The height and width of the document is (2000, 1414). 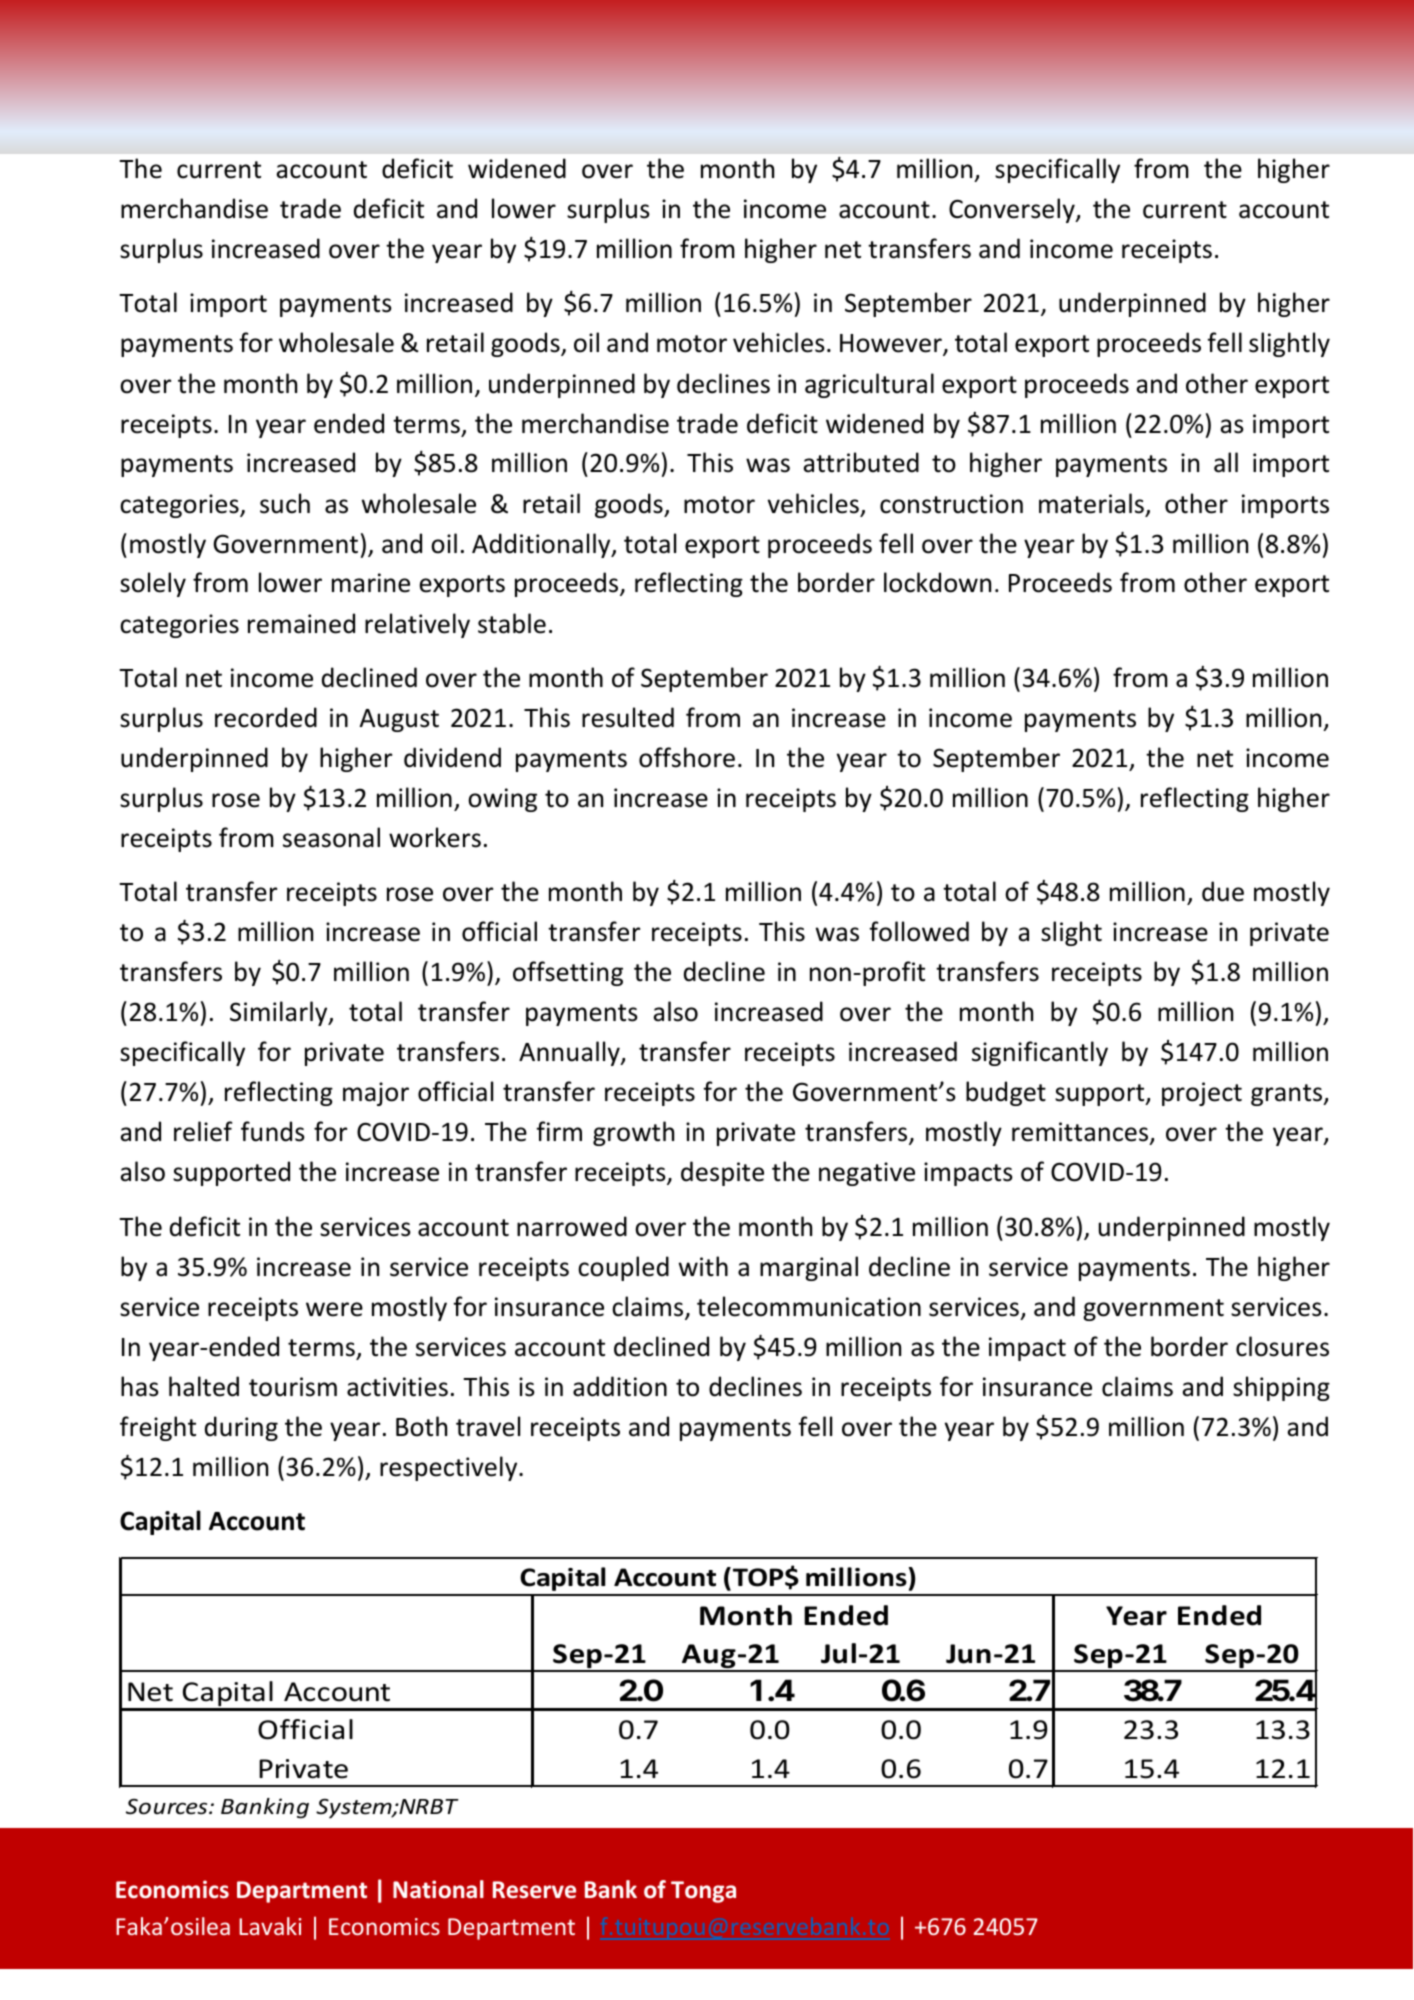 What do you see at coordinates (892, 345) in the document?
I see `However` at bounding box center [892, 345].
